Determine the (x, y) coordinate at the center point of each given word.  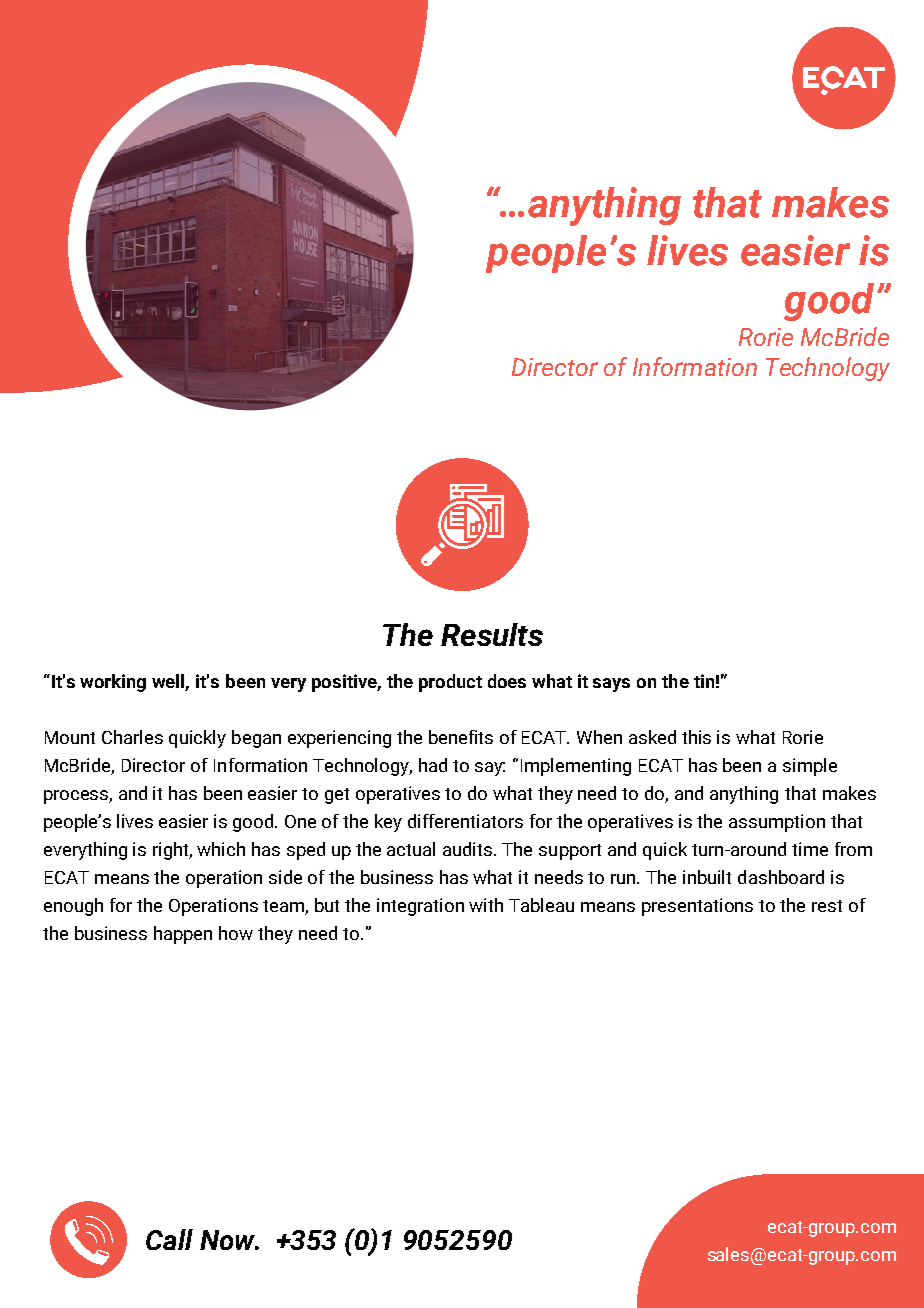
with (486, 905)
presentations (697, 907)
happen (183, 935)
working (113, 683)
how (236, 933)
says (611, 685)
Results (492, 634)
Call (169, 1239)
